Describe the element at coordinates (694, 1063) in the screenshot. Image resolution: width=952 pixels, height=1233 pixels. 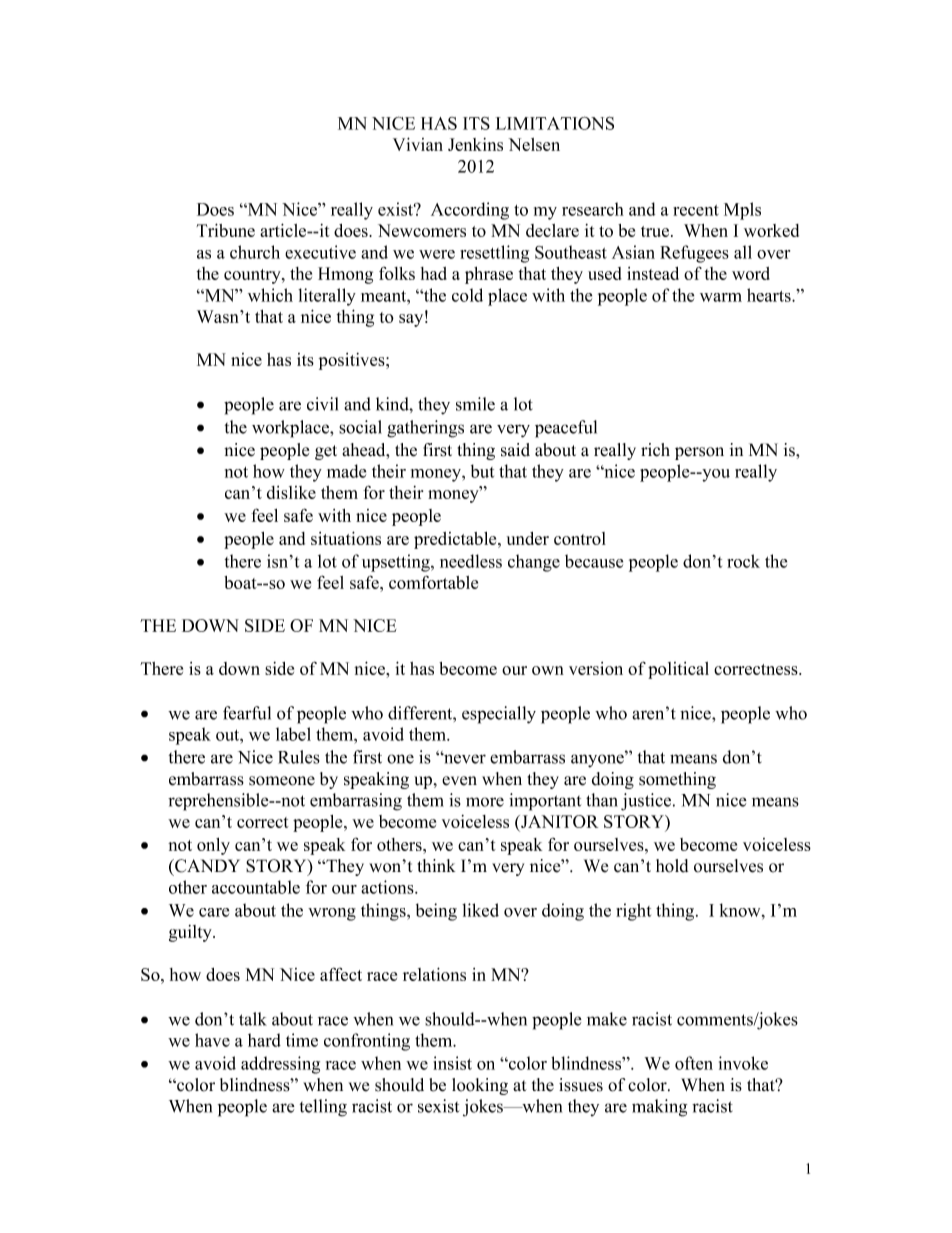
I see `often` at that location.
